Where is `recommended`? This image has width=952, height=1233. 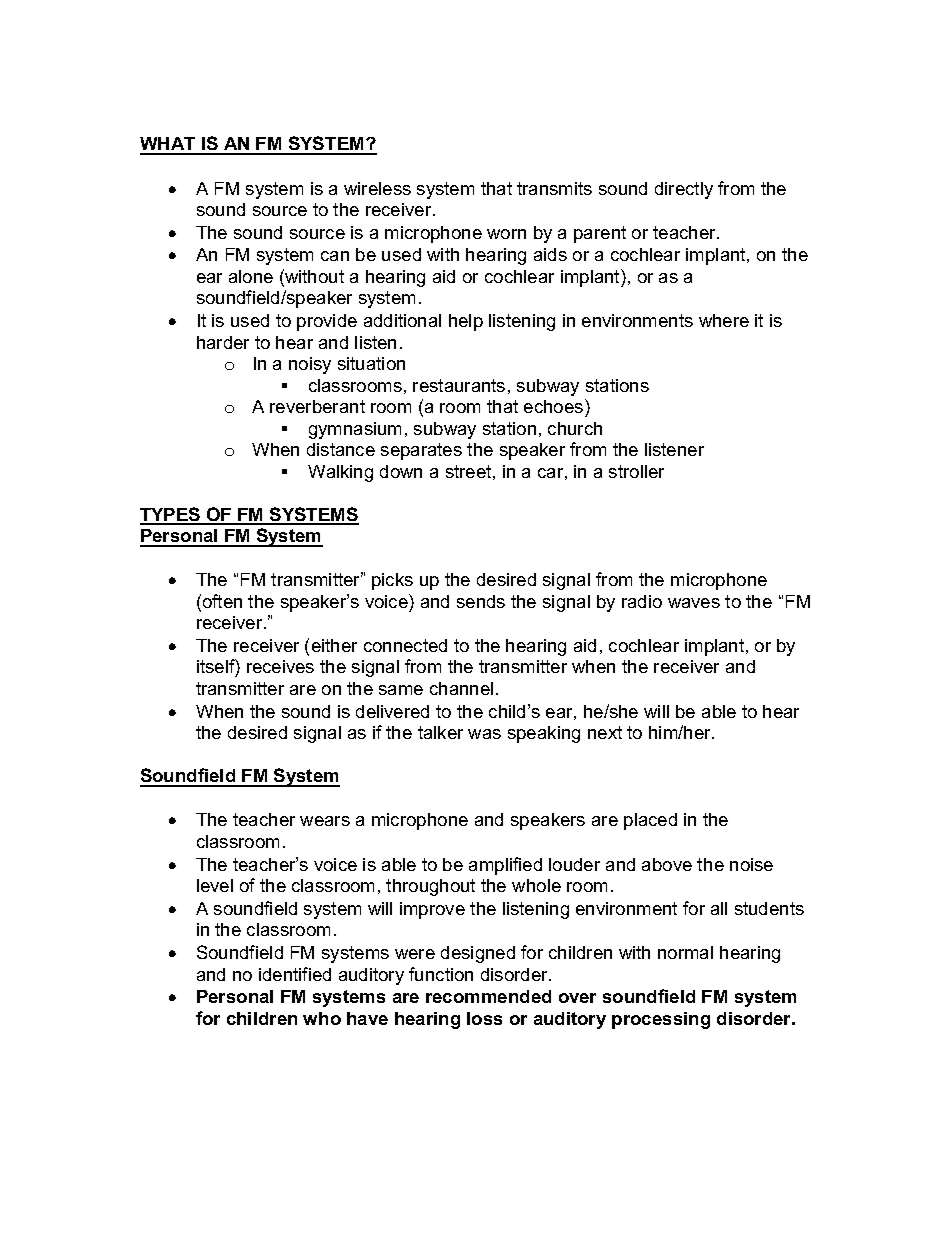
recommended is located at coordinates (488, 996).
